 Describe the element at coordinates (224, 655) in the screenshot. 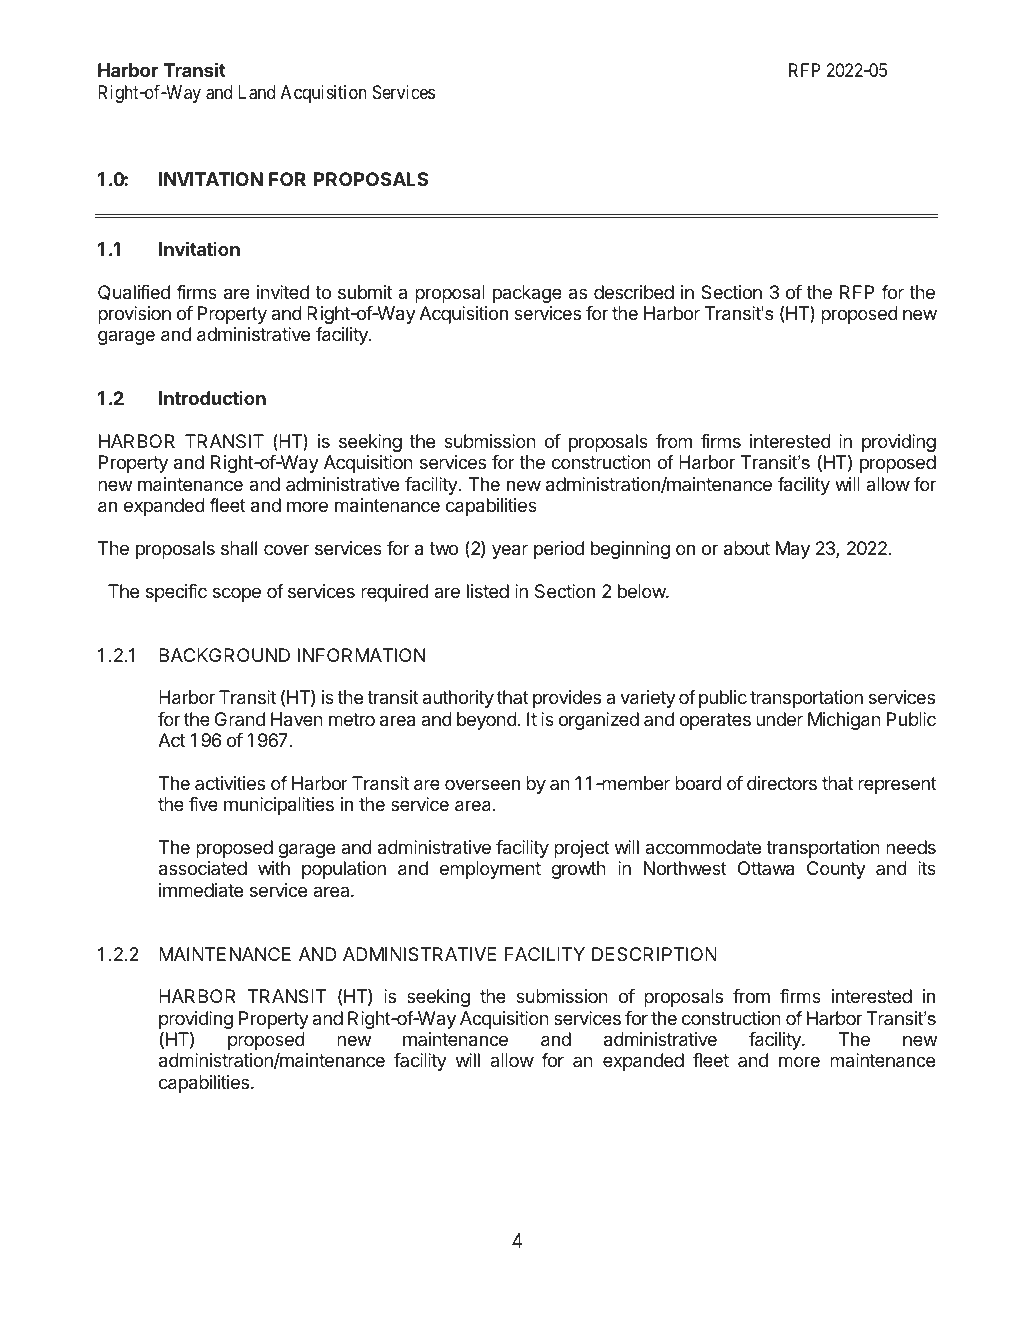

I see `BACKGROUND` at that location.
